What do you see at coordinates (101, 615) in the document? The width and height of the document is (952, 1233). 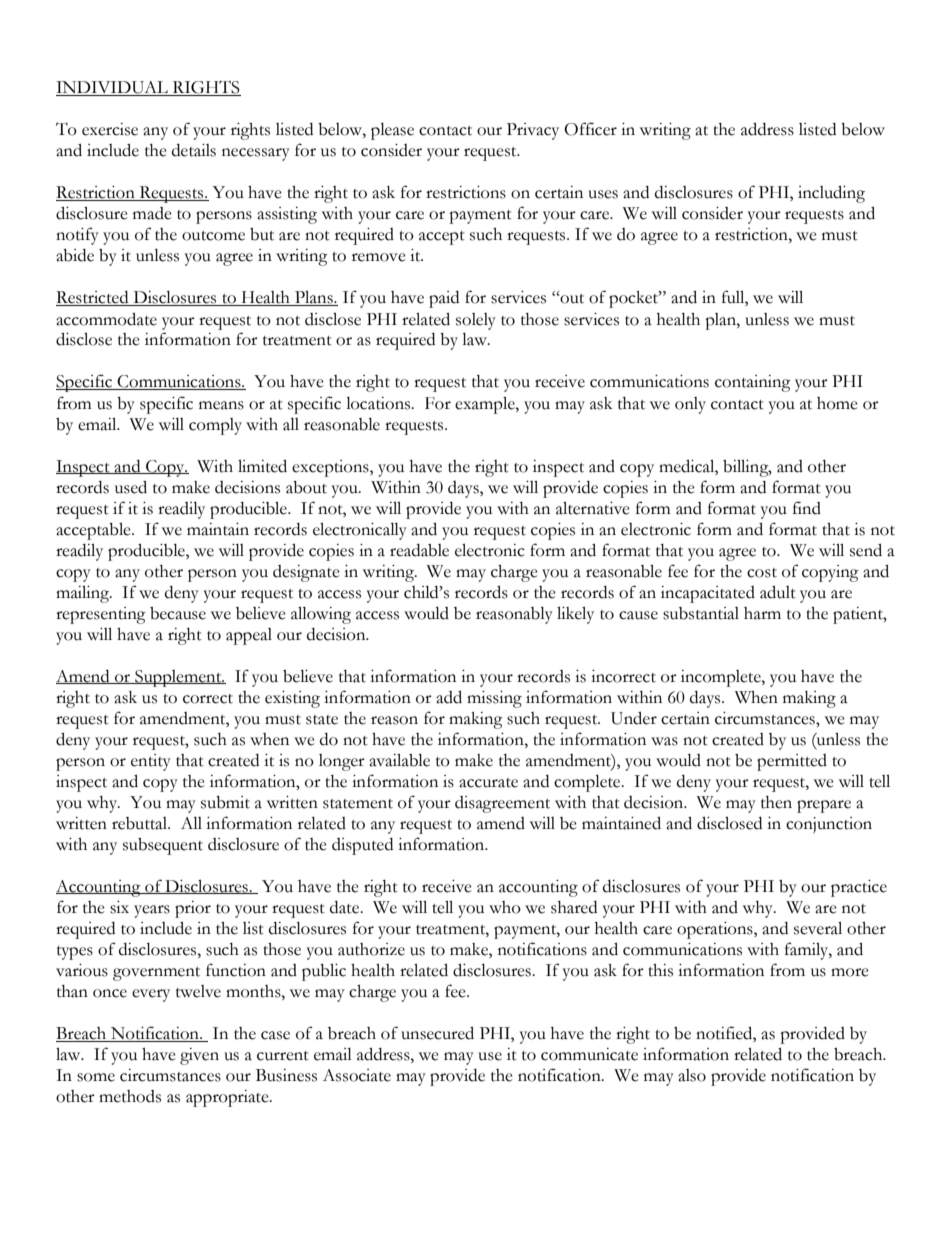 I see `representing` at bounding box center [101, 615].
